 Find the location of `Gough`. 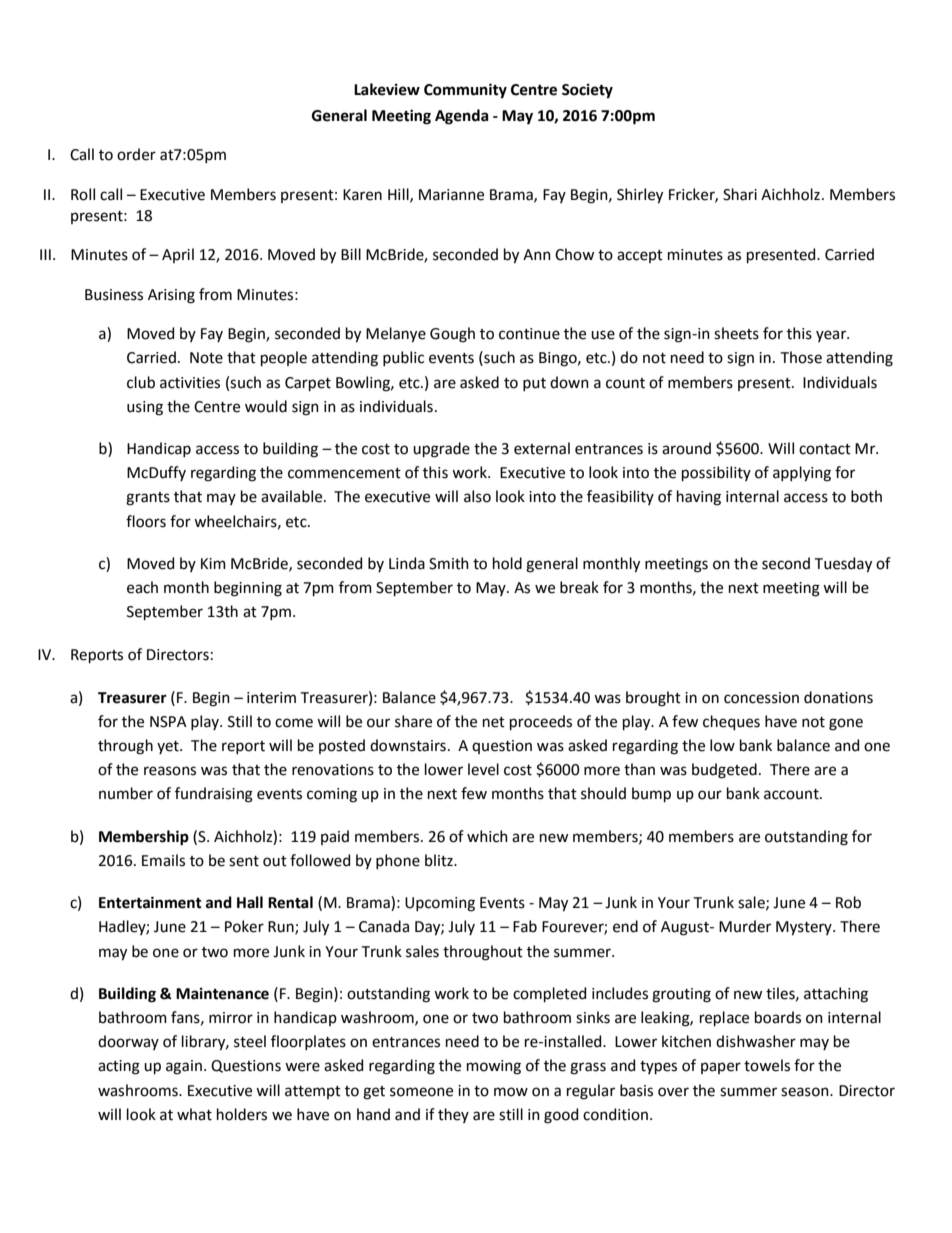

Gough is located at coordinates (452, 335).
